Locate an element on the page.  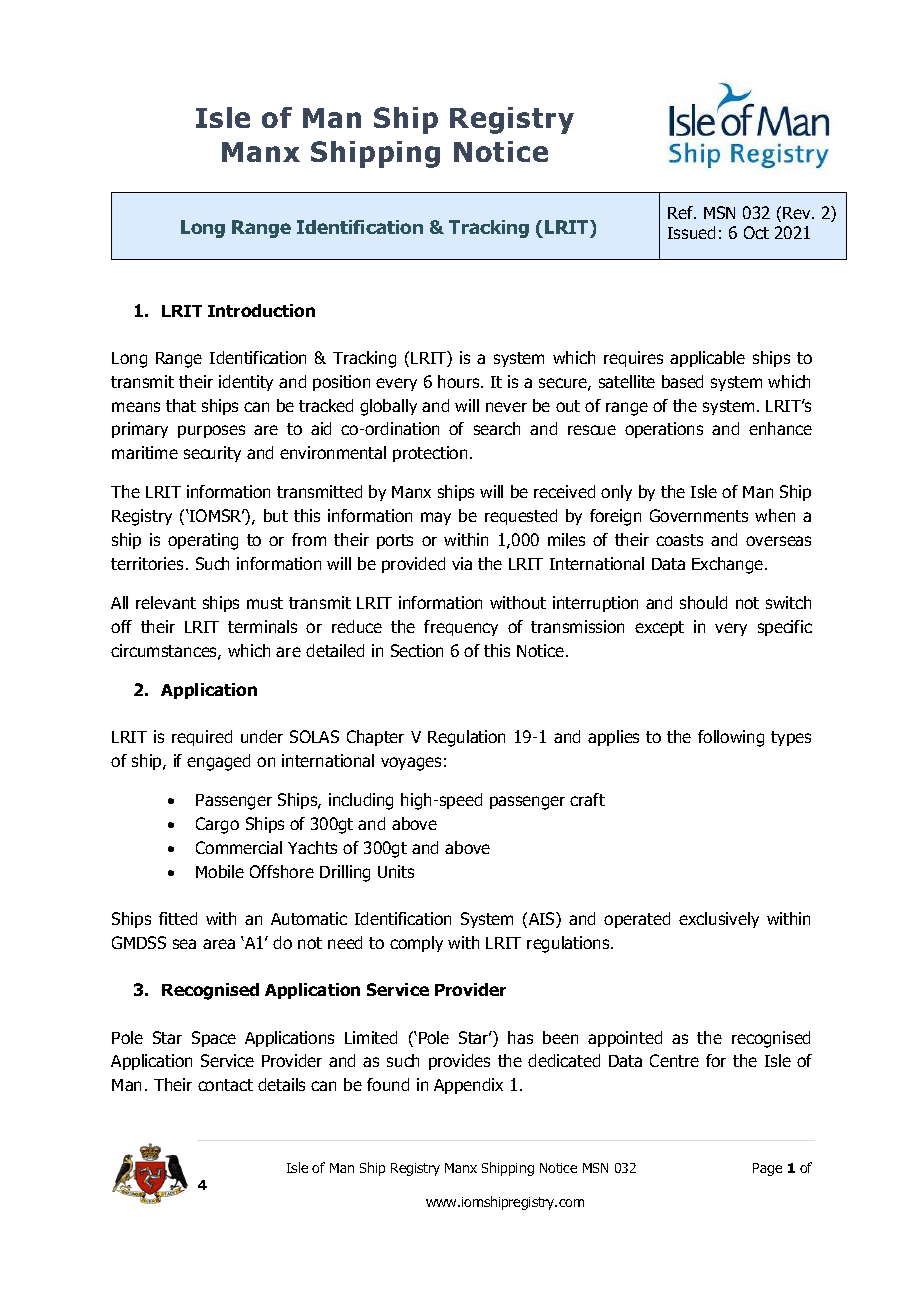
Issued is located at coordinates (691, 232).
